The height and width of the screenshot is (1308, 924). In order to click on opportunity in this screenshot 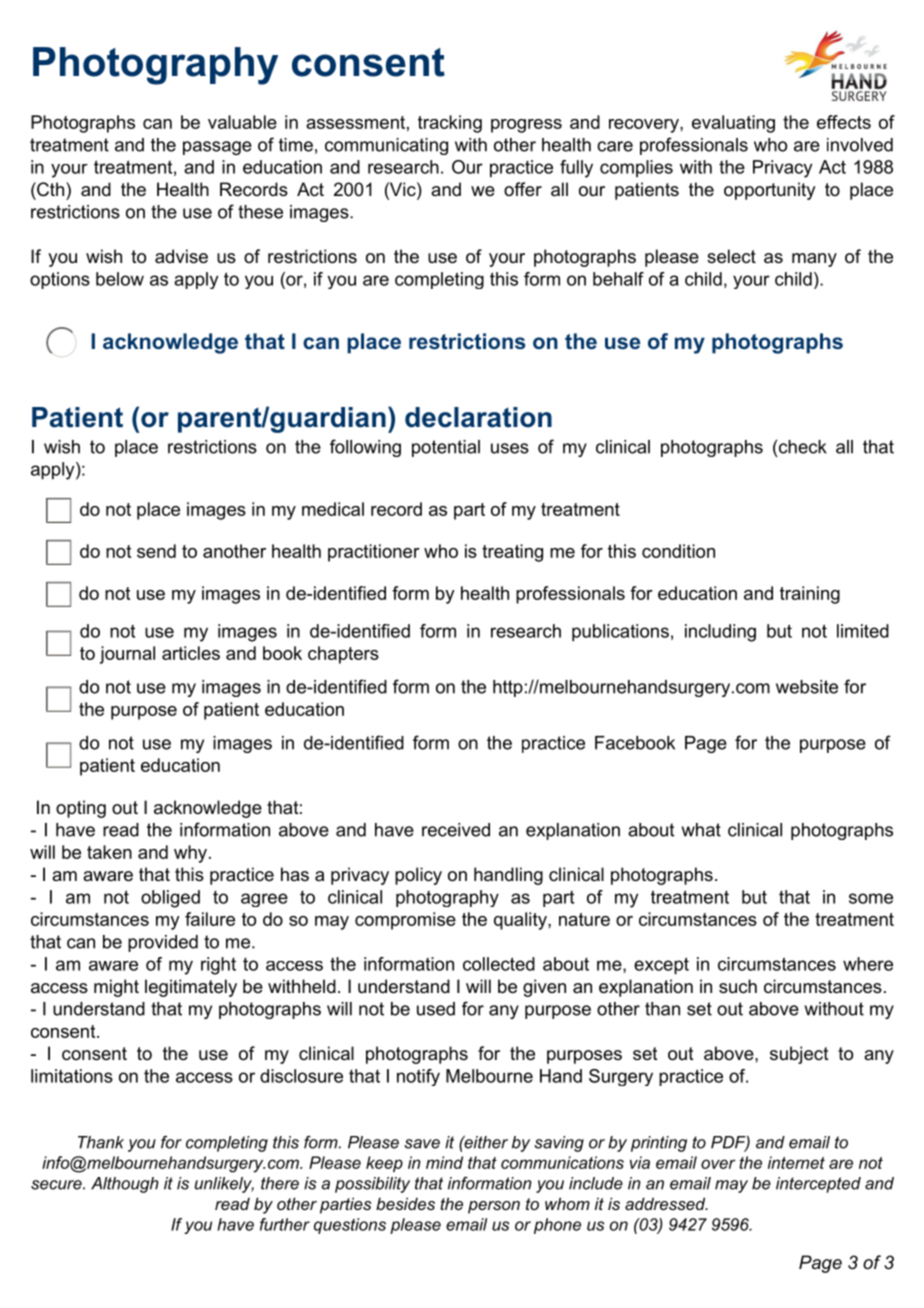, I will do `click(769, 191)`.
